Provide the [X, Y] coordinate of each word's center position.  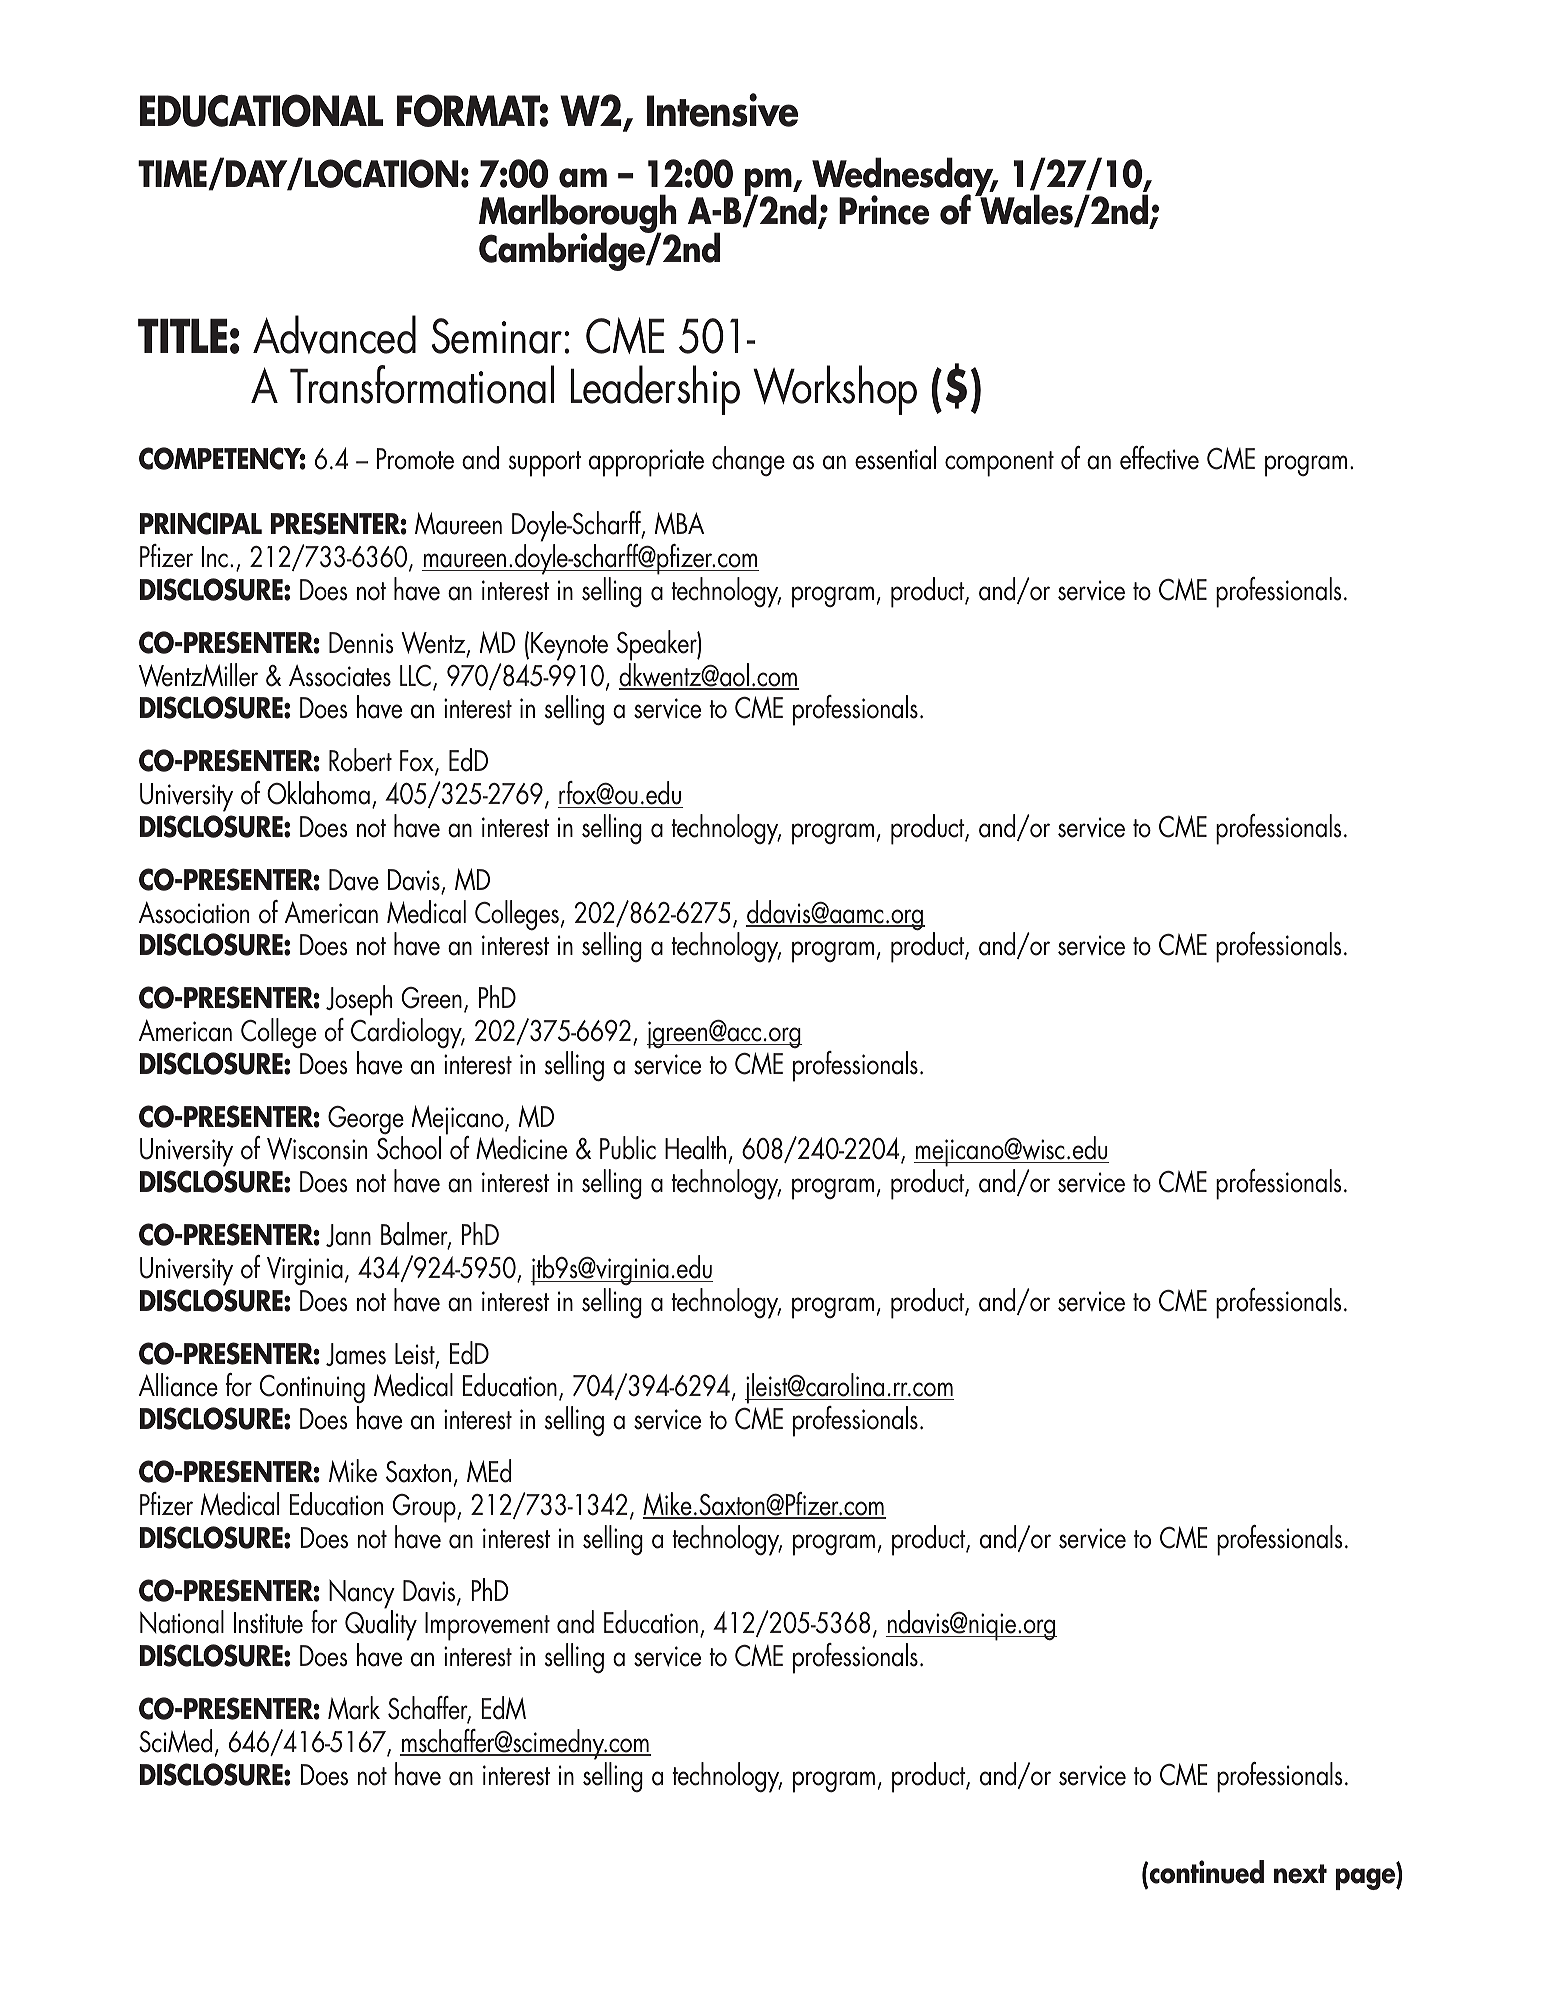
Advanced [334, 334]
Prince [884, 210]
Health [695, 1148]
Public [628, 1148]
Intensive [722, 110]
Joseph [359, 1002]
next [1300, 1874]
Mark [354, 1708]
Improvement [487, 1626]
